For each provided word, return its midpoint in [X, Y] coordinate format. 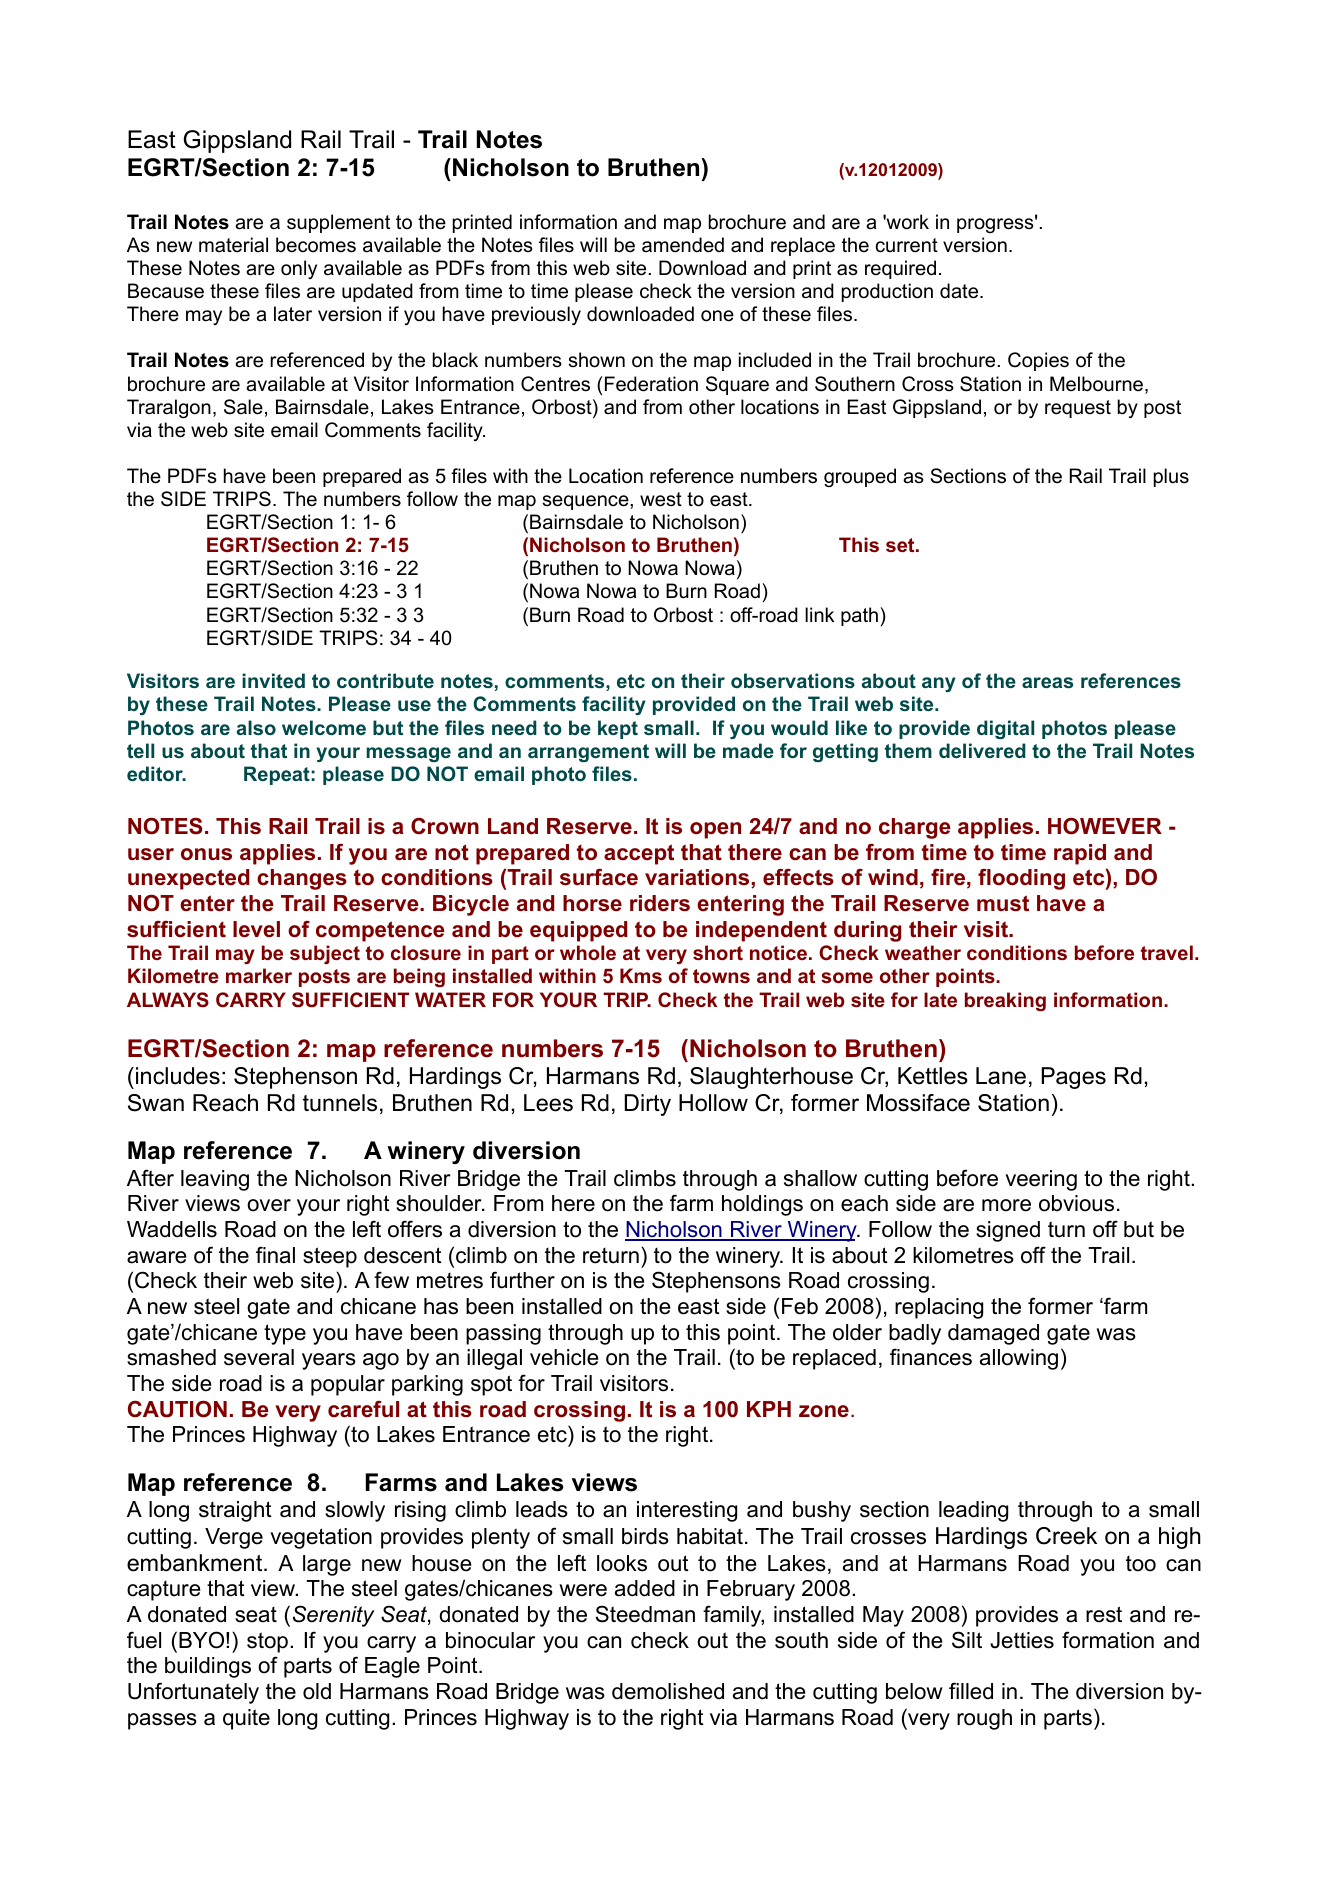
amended [683, 245]
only [299, 269]
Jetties [1022, 1640]
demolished [668, 1691]
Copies [1038, 361]
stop [267, 1642]
